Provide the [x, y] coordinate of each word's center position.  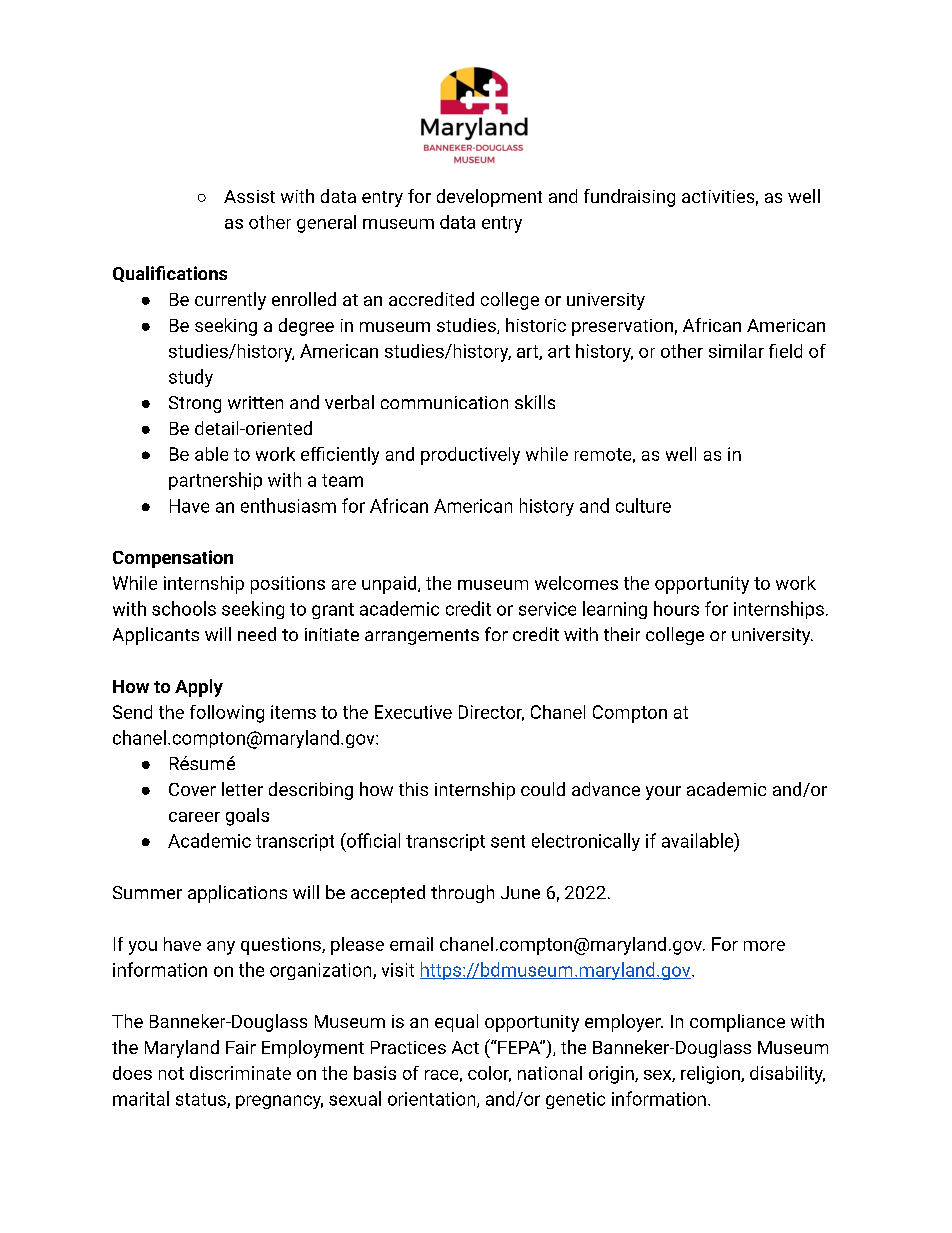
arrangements [422, 637]
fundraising [629, 198]
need [257, 634]
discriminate [240, 1073]
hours [676, 608]
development [489, 198]
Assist [249, 196]
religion [711, 1075]
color [489, 1074]
